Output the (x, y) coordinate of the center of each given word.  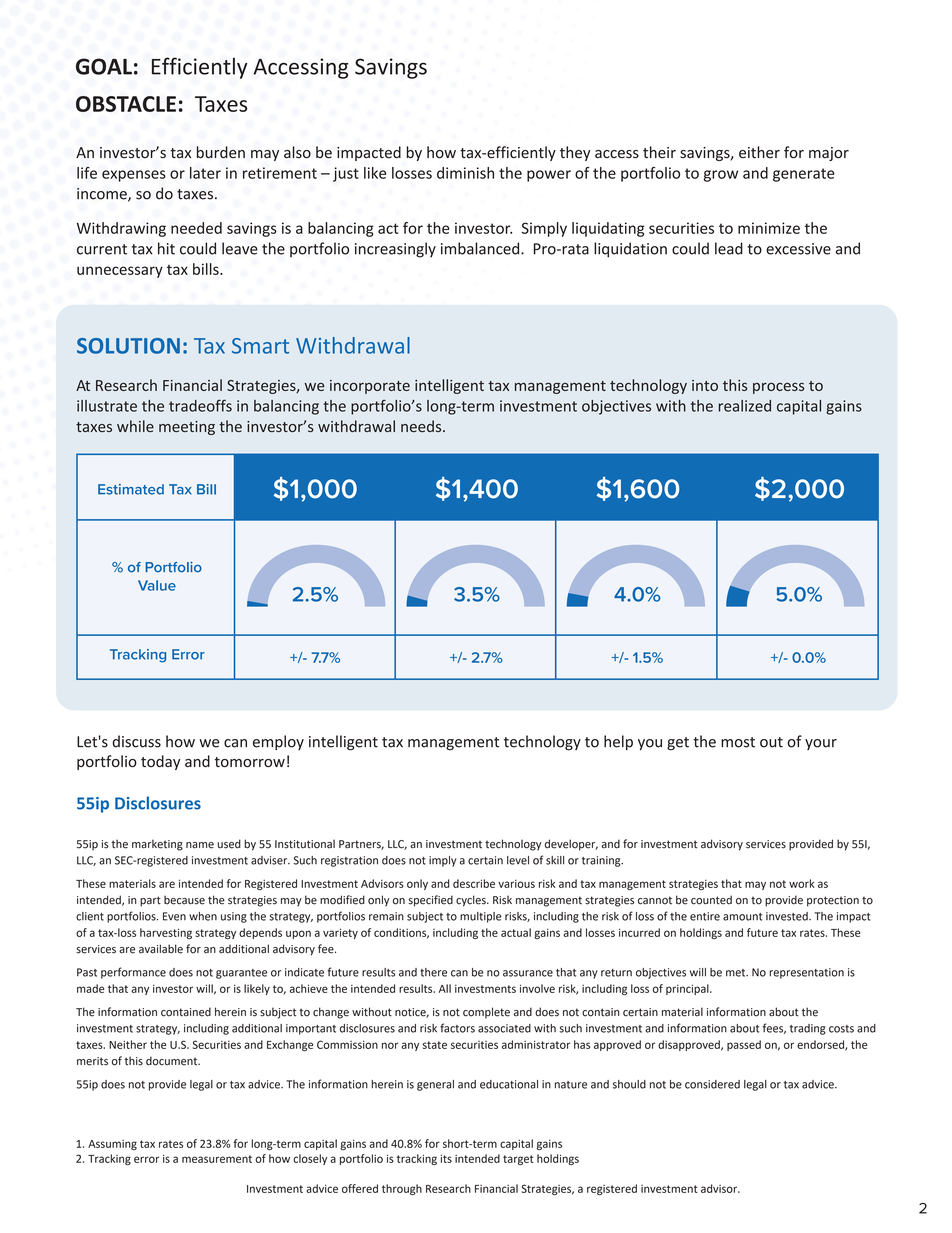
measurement (217, 1159)
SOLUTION (128, 346)
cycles (472, 901)
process (778, 388)
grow (721, 176)
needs (422, 426)
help (618, 742)
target (518, 1160)
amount (742, 917)
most (738, 742)
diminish (465, 173)
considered (712, 1084)
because (184, 900)
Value (157, 585)
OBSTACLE (126, 104)
